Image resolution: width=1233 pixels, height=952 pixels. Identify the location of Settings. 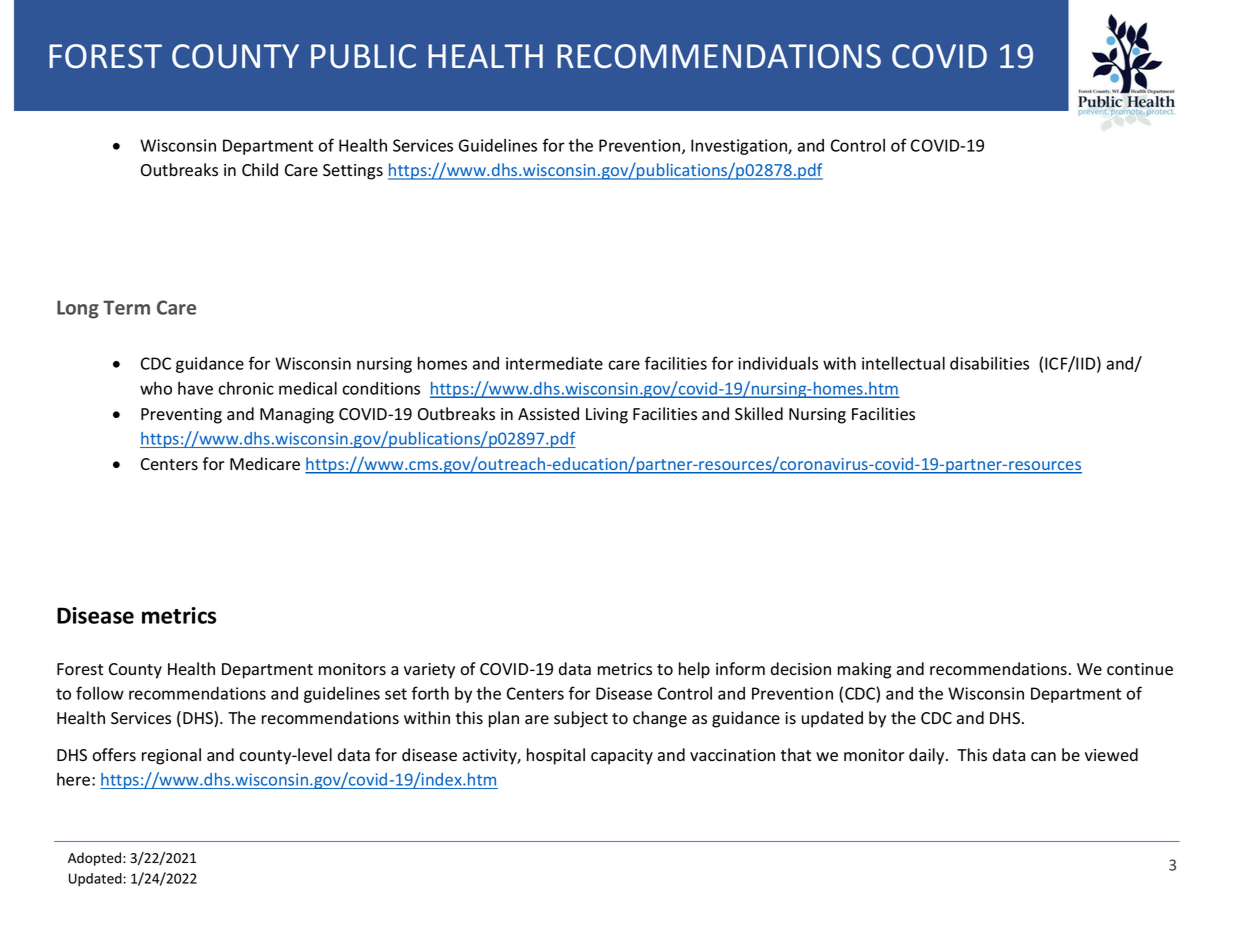
(353, 172).
